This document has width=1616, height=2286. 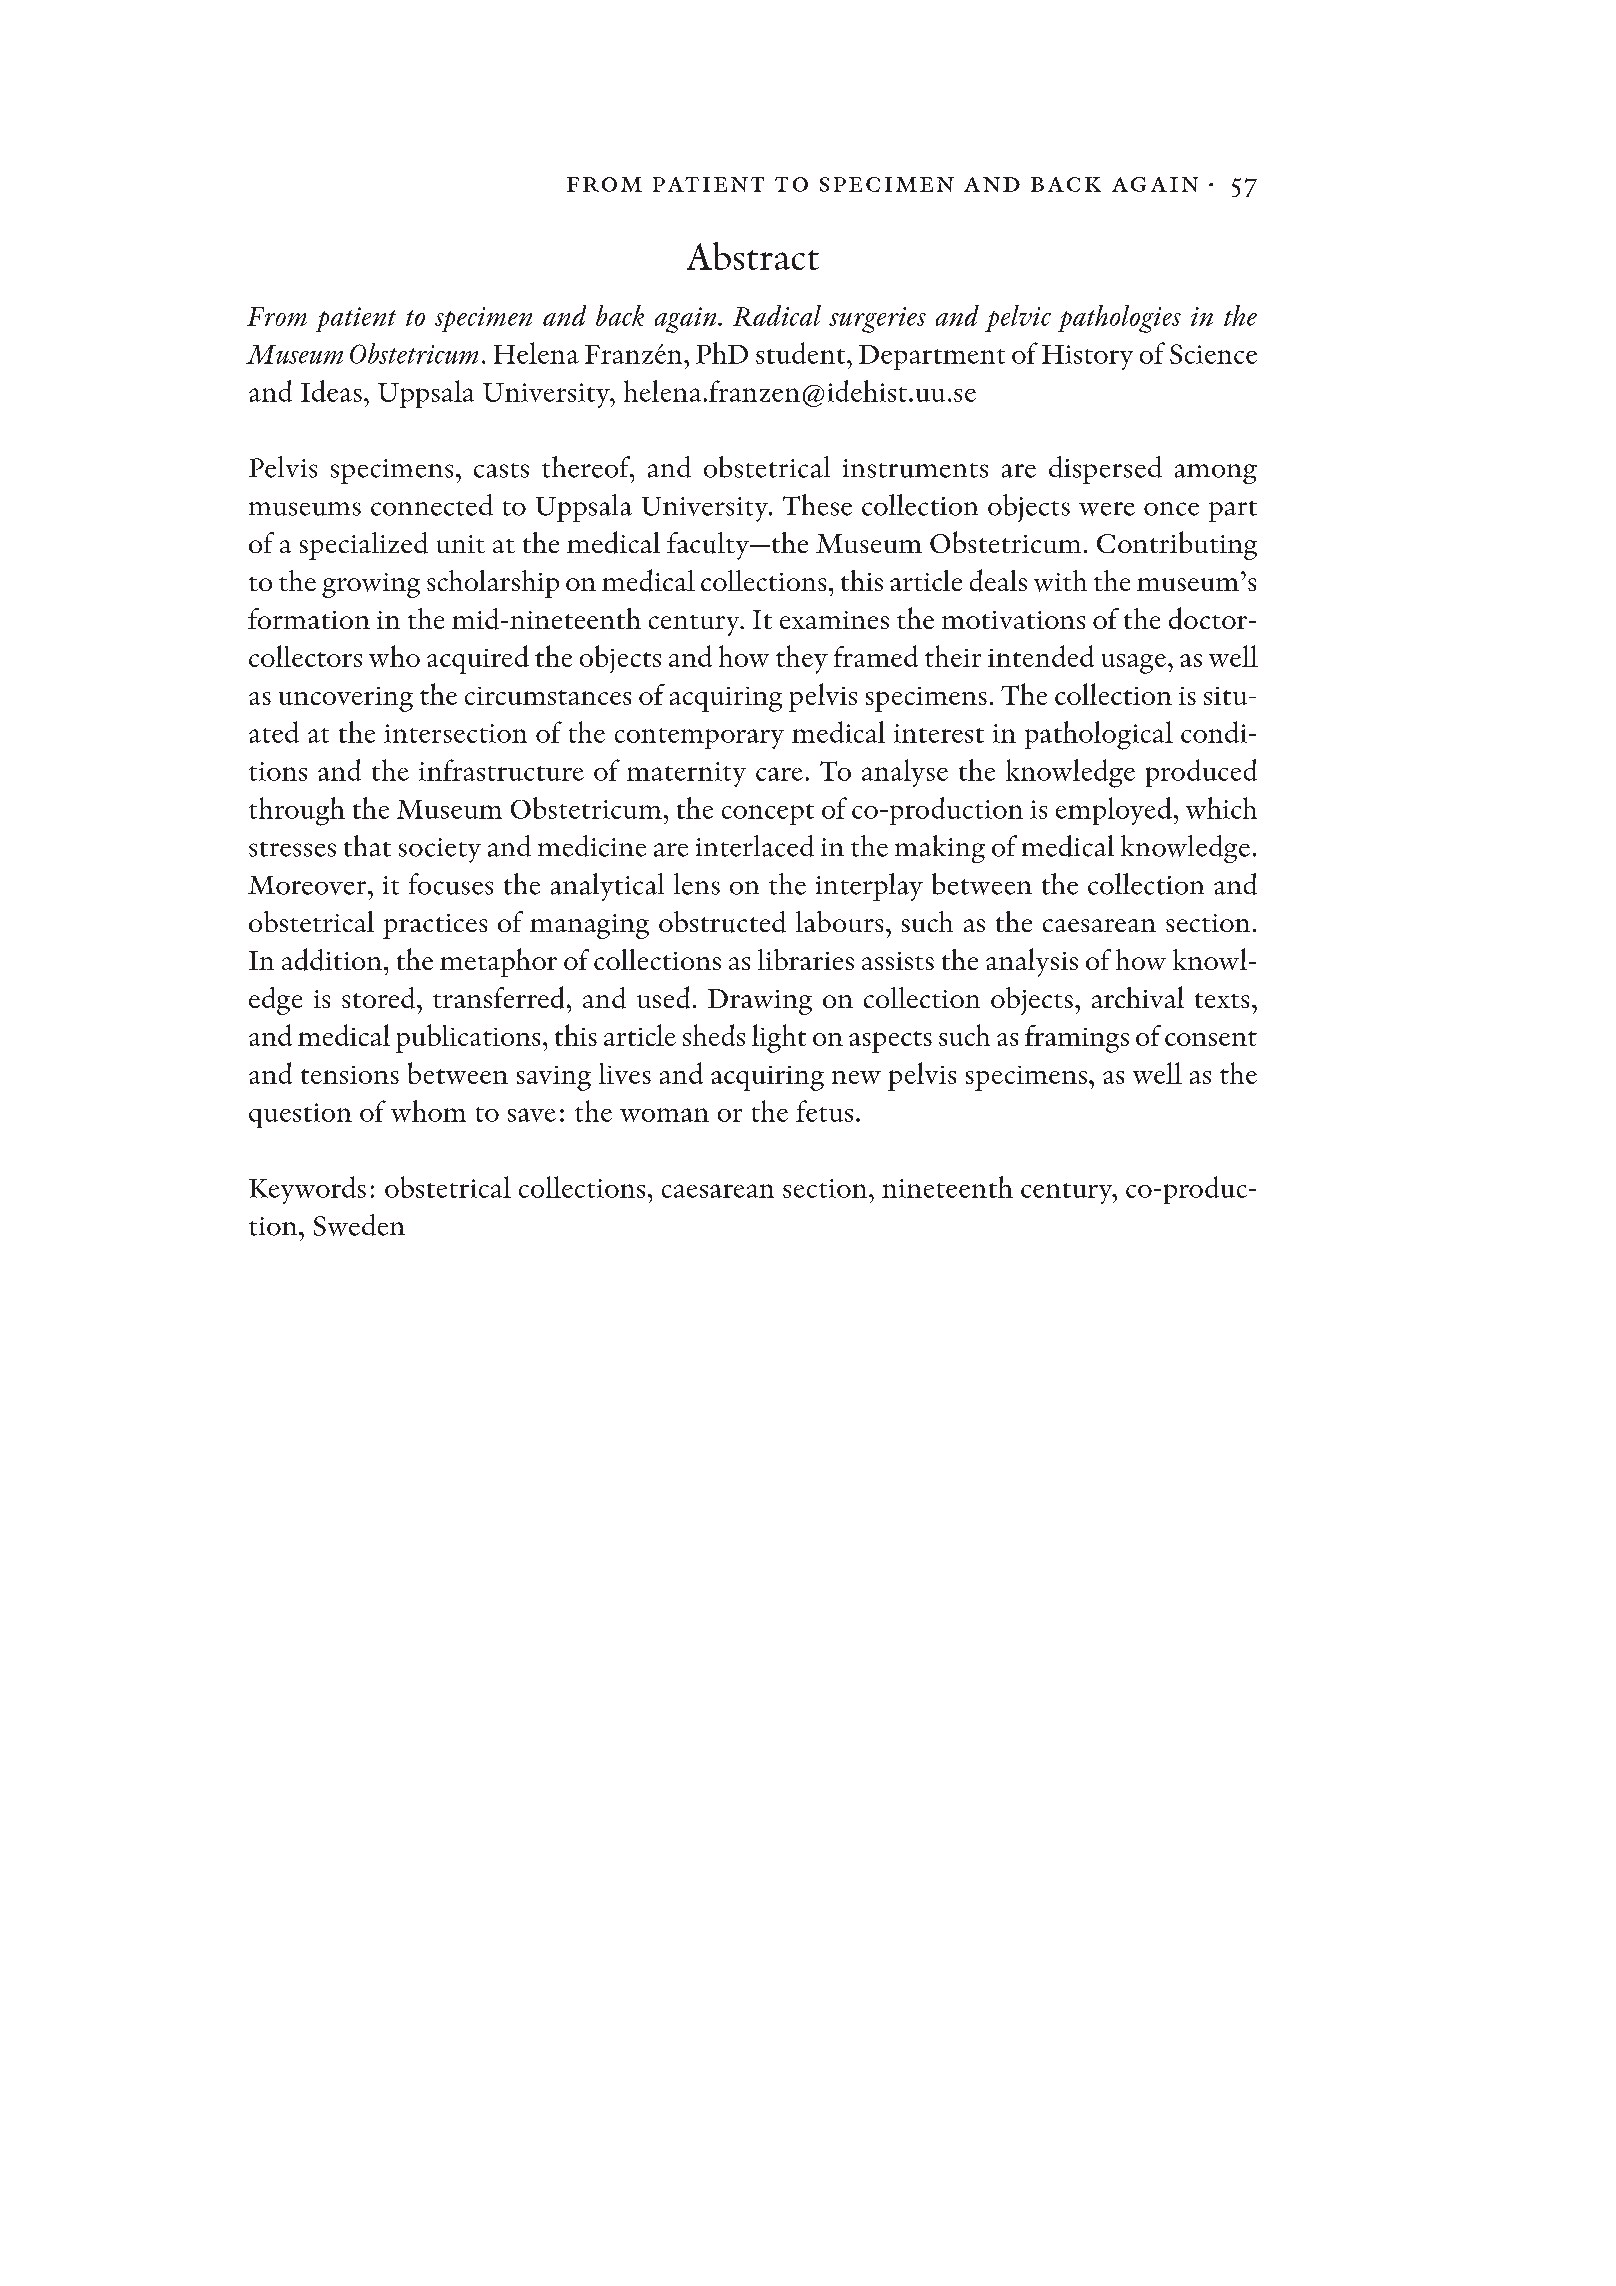 What do you see at coordinates (331, 391) in the document?
I see `Ideas` at bounding box center [331, 391].
